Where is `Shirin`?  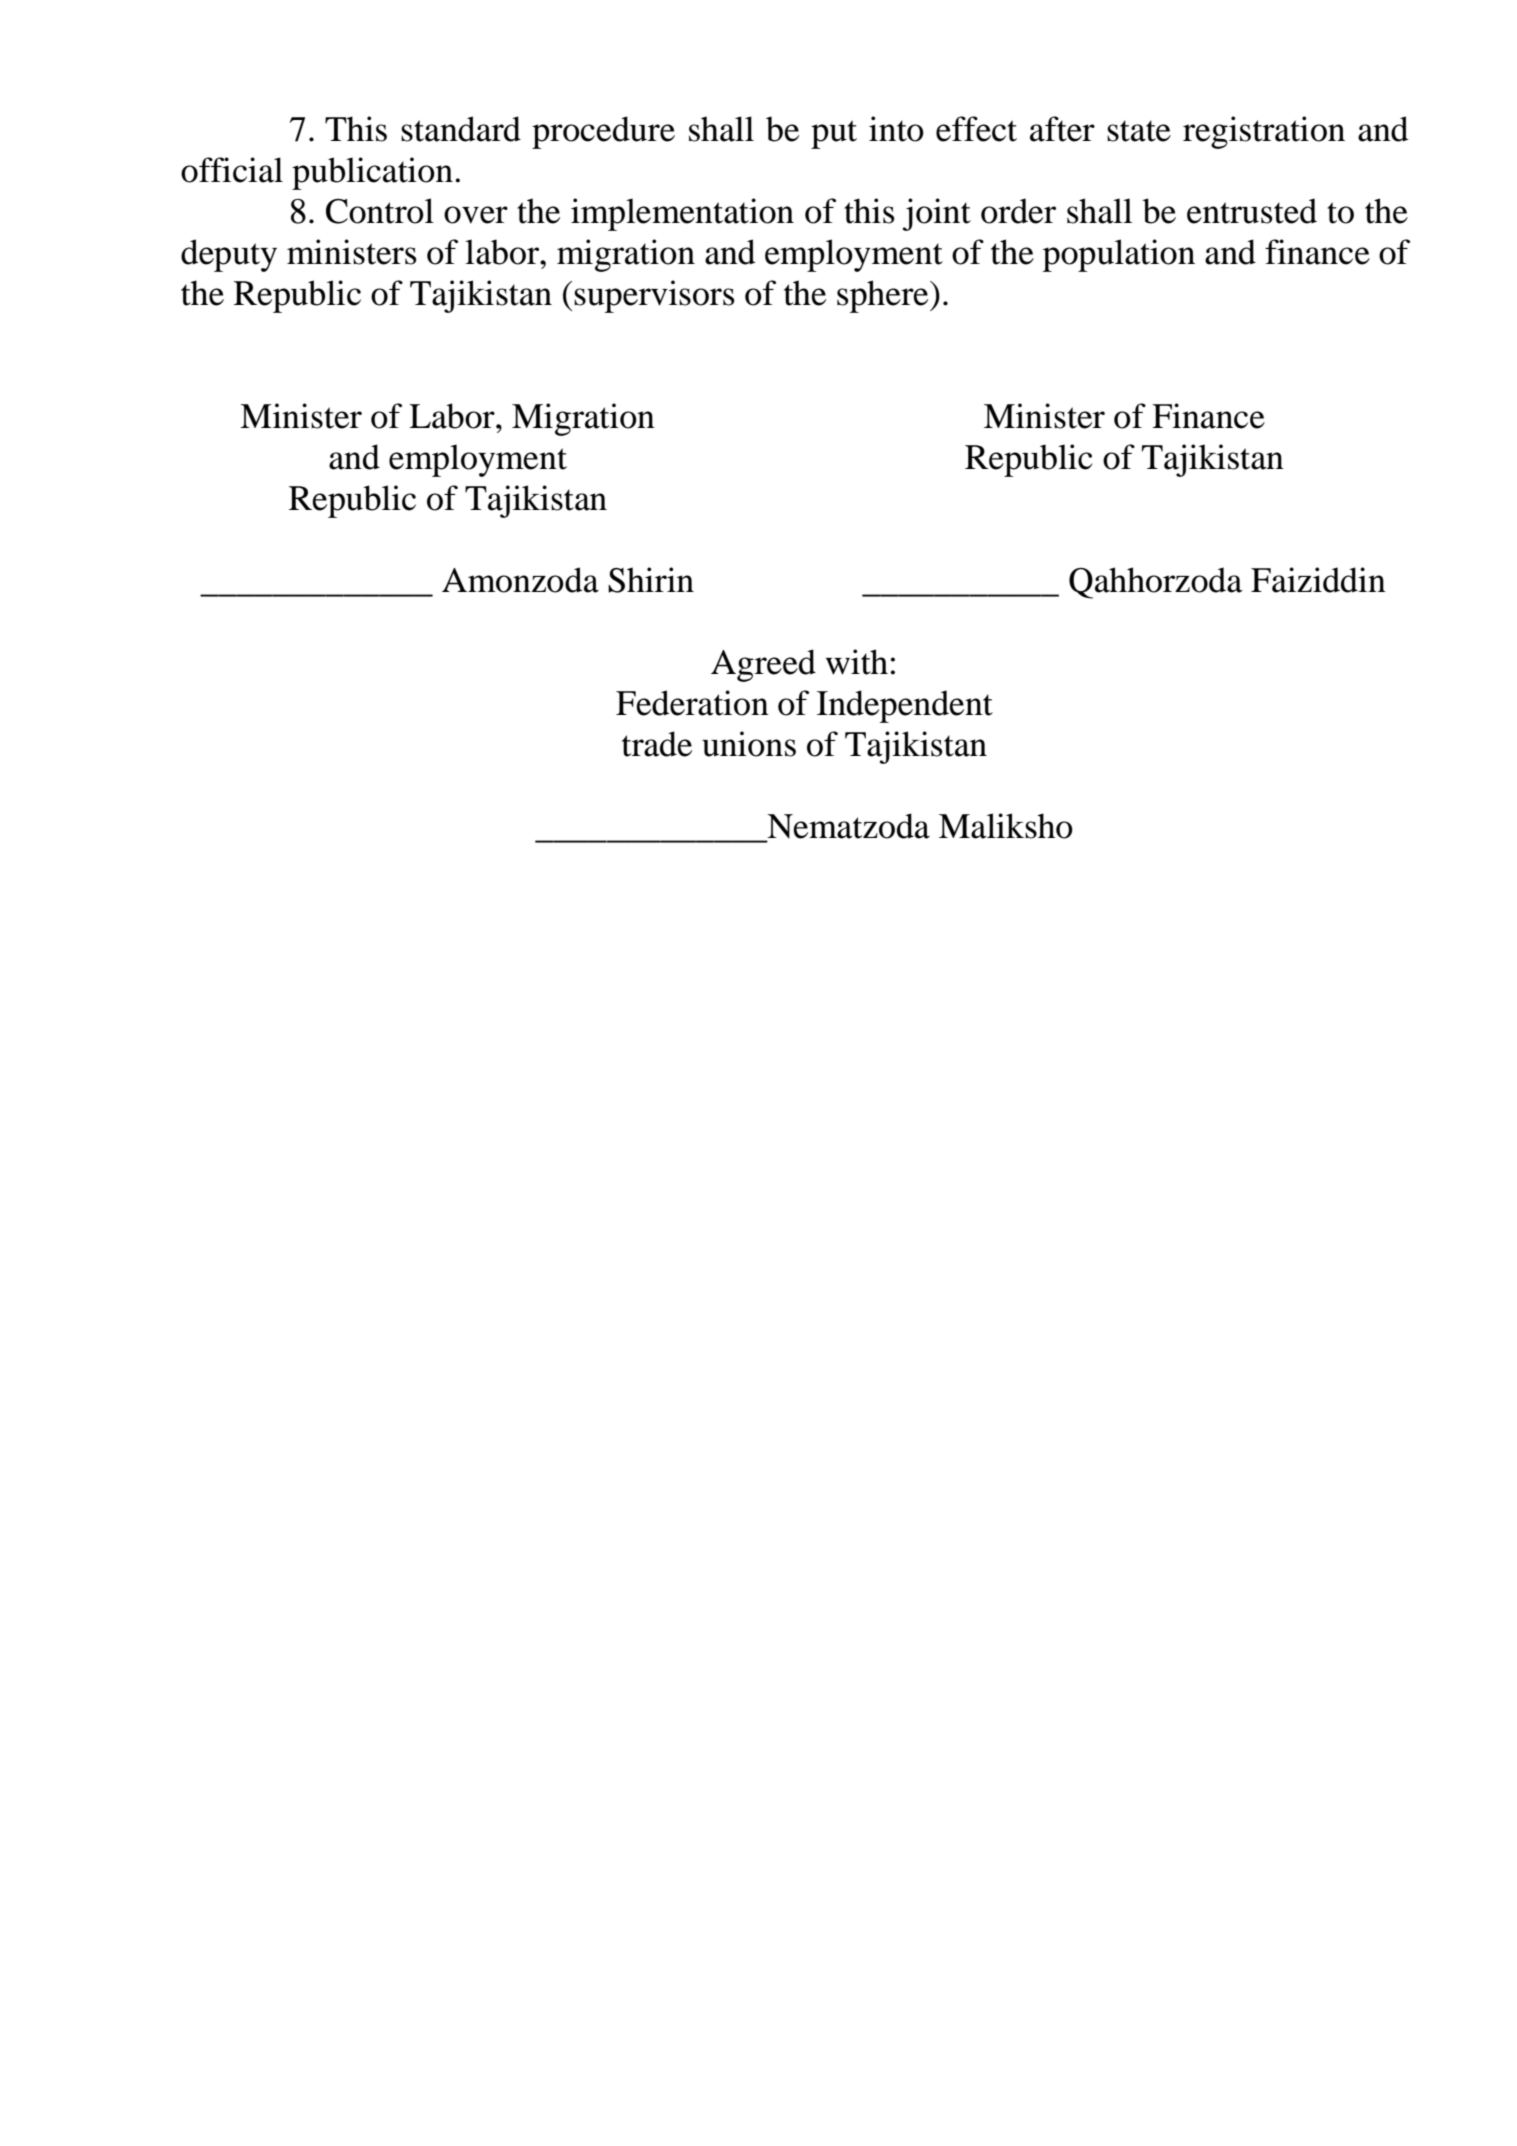 Shirin is located at coordinates (651, 580).
